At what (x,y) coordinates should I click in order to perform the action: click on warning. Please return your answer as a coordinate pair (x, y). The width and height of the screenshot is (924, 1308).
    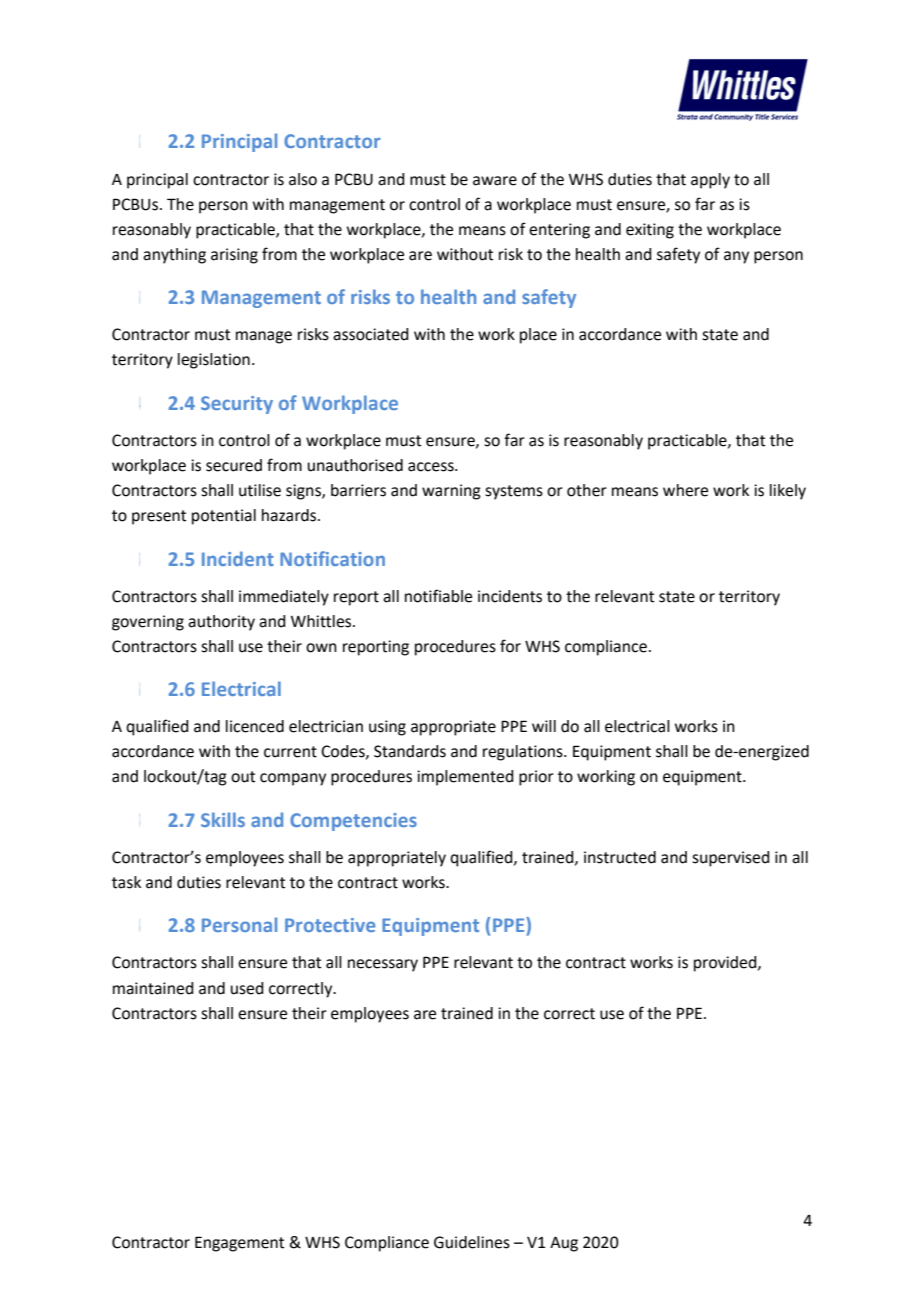
    Looking at the image, I should click on (451, 492).
